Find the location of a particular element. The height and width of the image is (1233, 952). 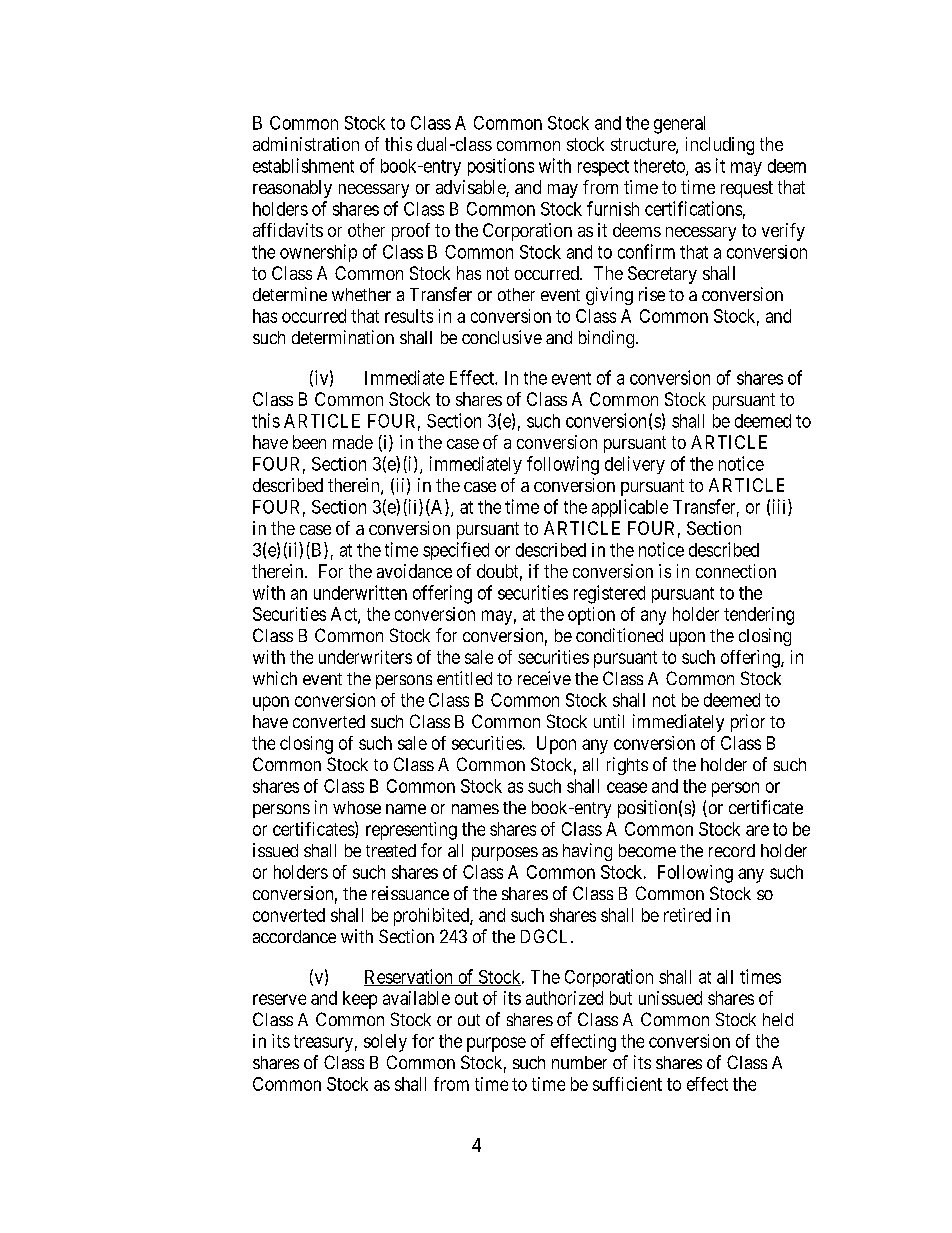

administration is located at coordinates (306, 144).
